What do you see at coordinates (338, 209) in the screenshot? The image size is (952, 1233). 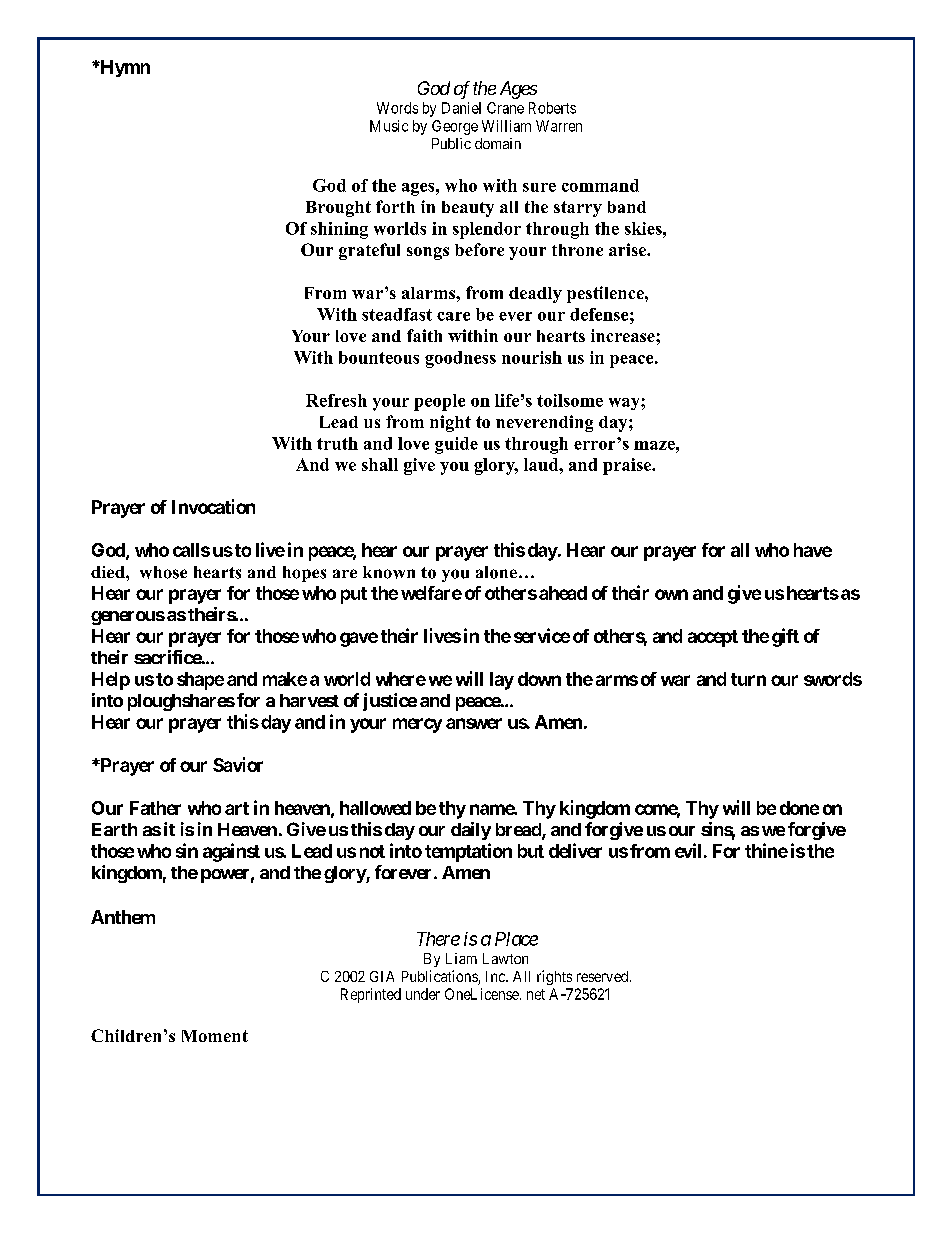 I see `Brought` at bounding box center [338, 209].
